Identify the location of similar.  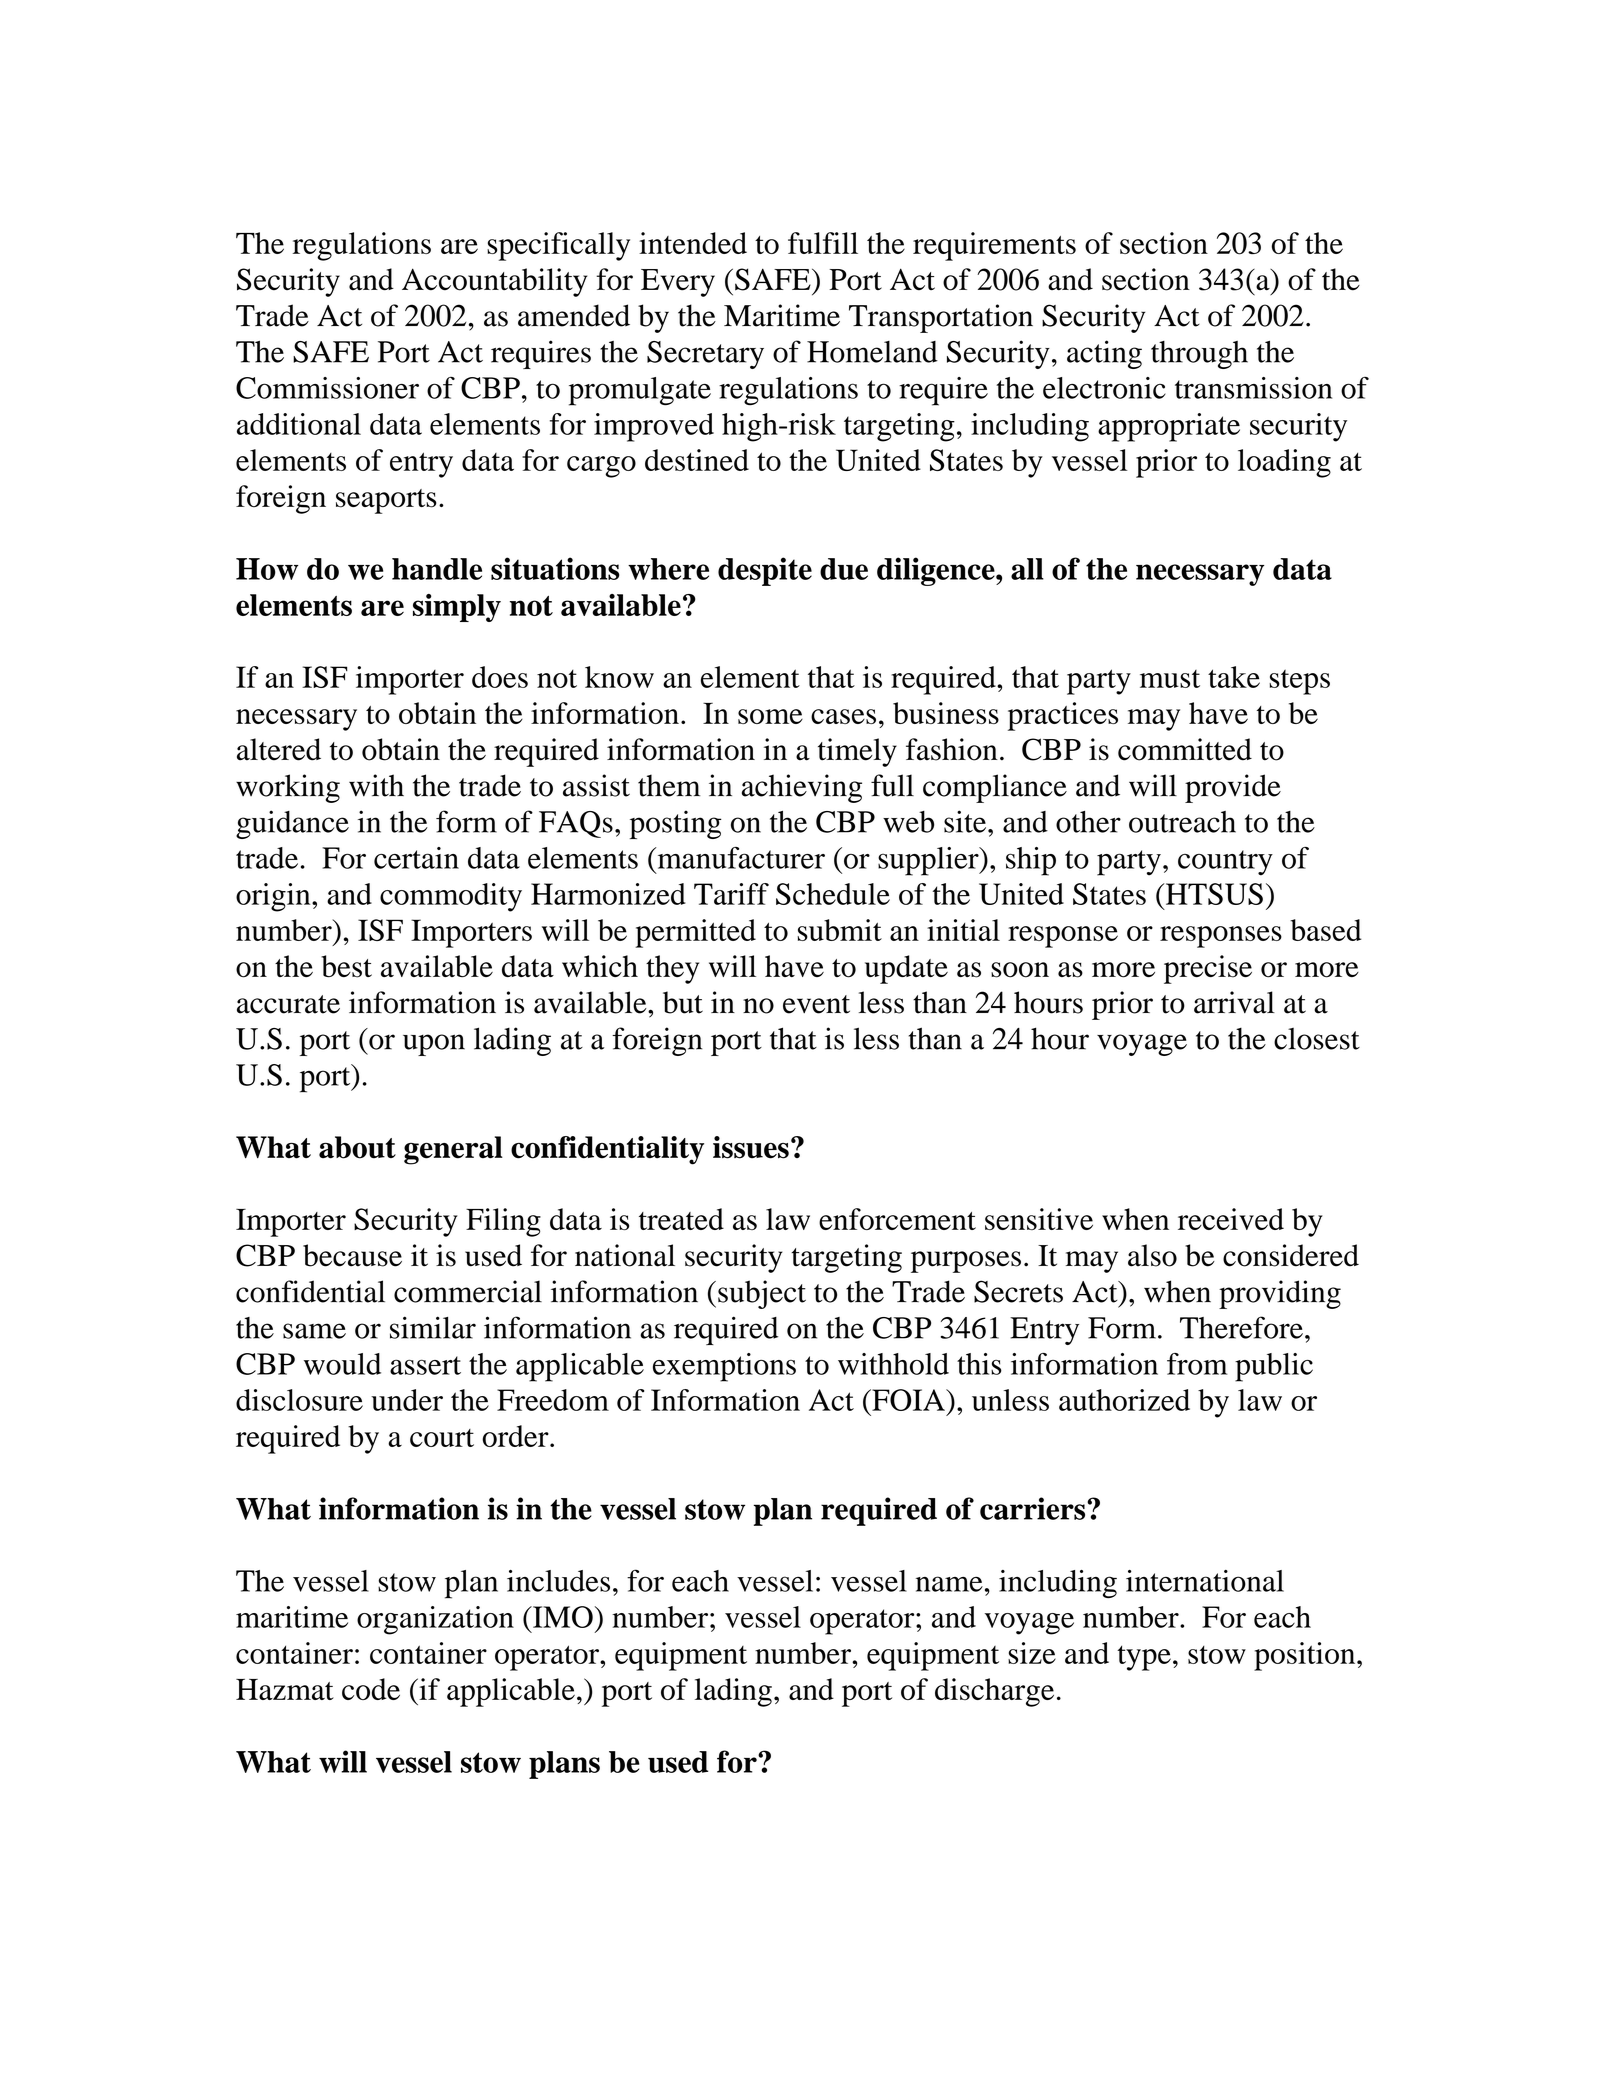
(433, 1327).
